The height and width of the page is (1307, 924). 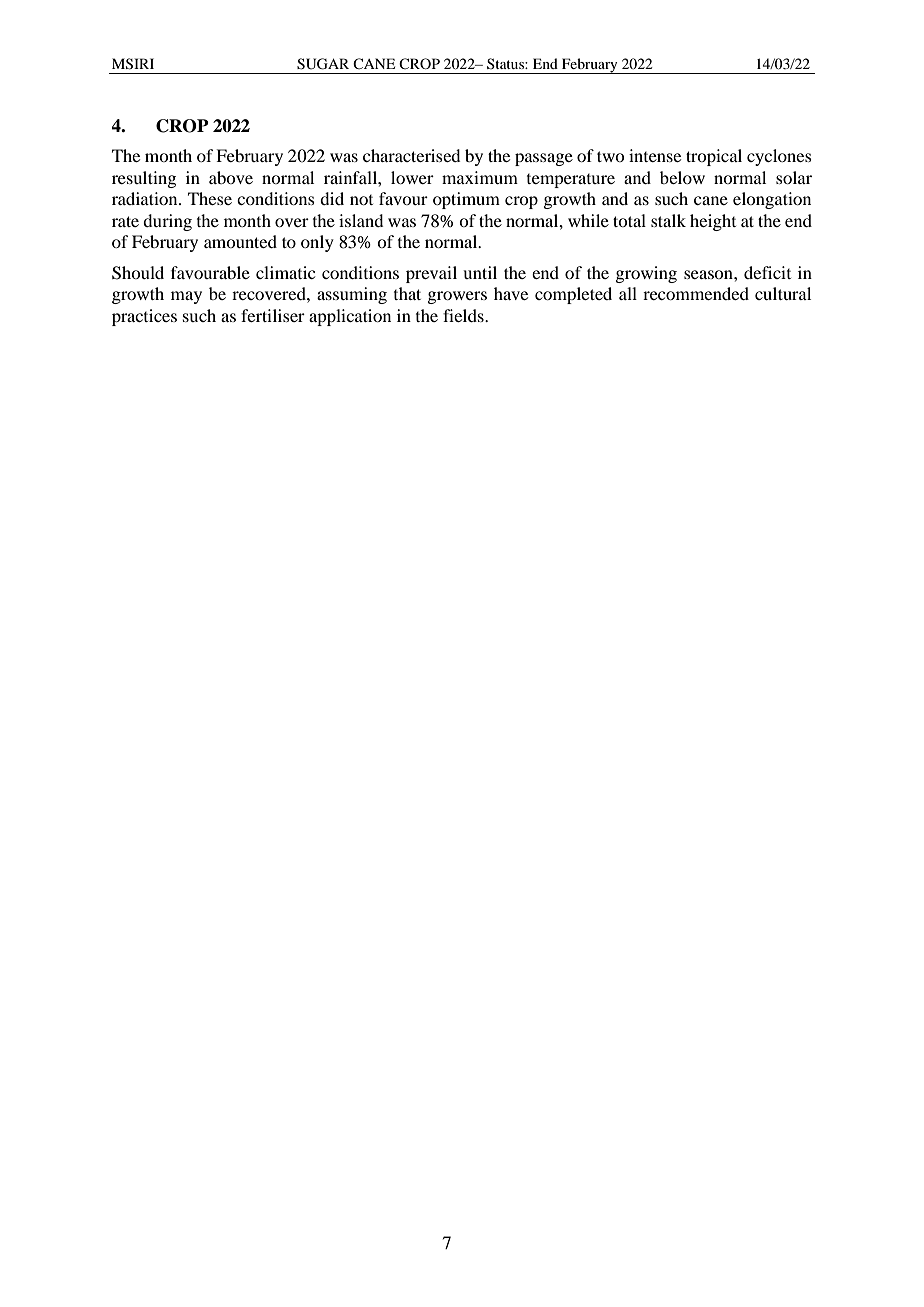 I want to click on height, so click(x=713, y=222).
